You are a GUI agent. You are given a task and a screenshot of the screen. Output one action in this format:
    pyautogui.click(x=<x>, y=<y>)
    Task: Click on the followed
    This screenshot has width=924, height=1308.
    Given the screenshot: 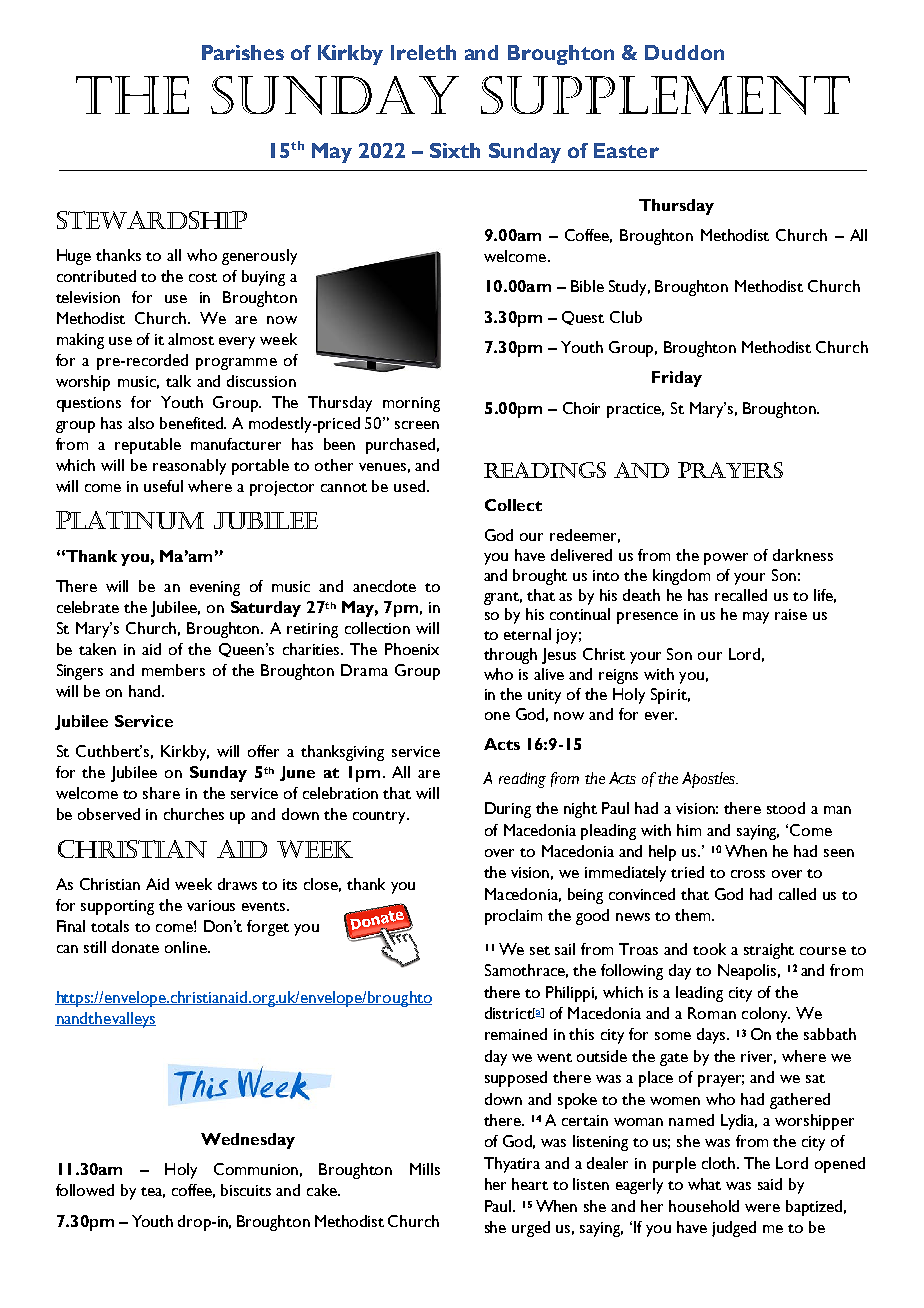 What is the action you would take?
    pyautogui.click(x=85, y=1190)
